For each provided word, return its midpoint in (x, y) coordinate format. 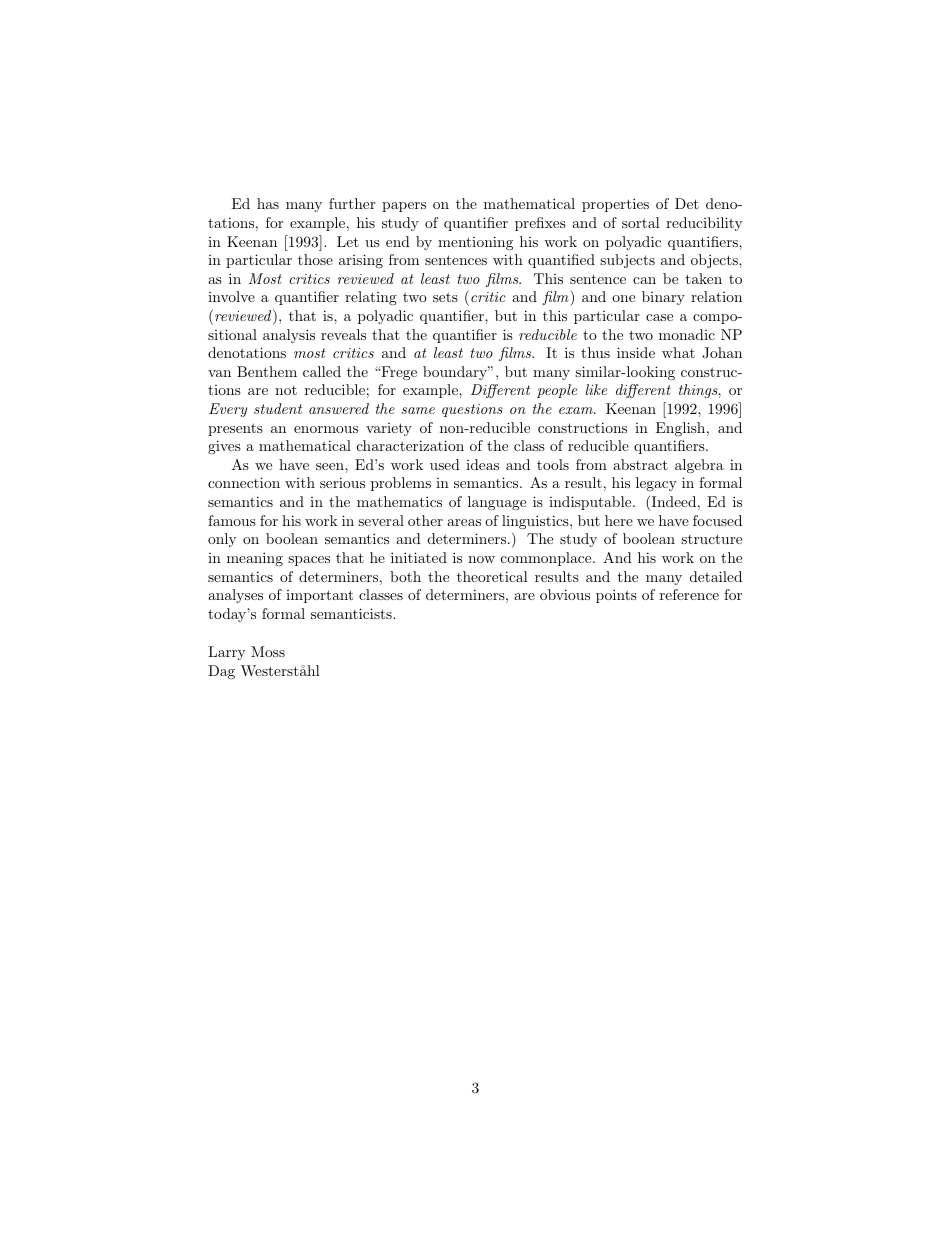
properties (615, 205)
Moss (268, 651)
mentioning (475, 243)
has (268, 203)
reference (689, 594)
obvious (565, 594)
